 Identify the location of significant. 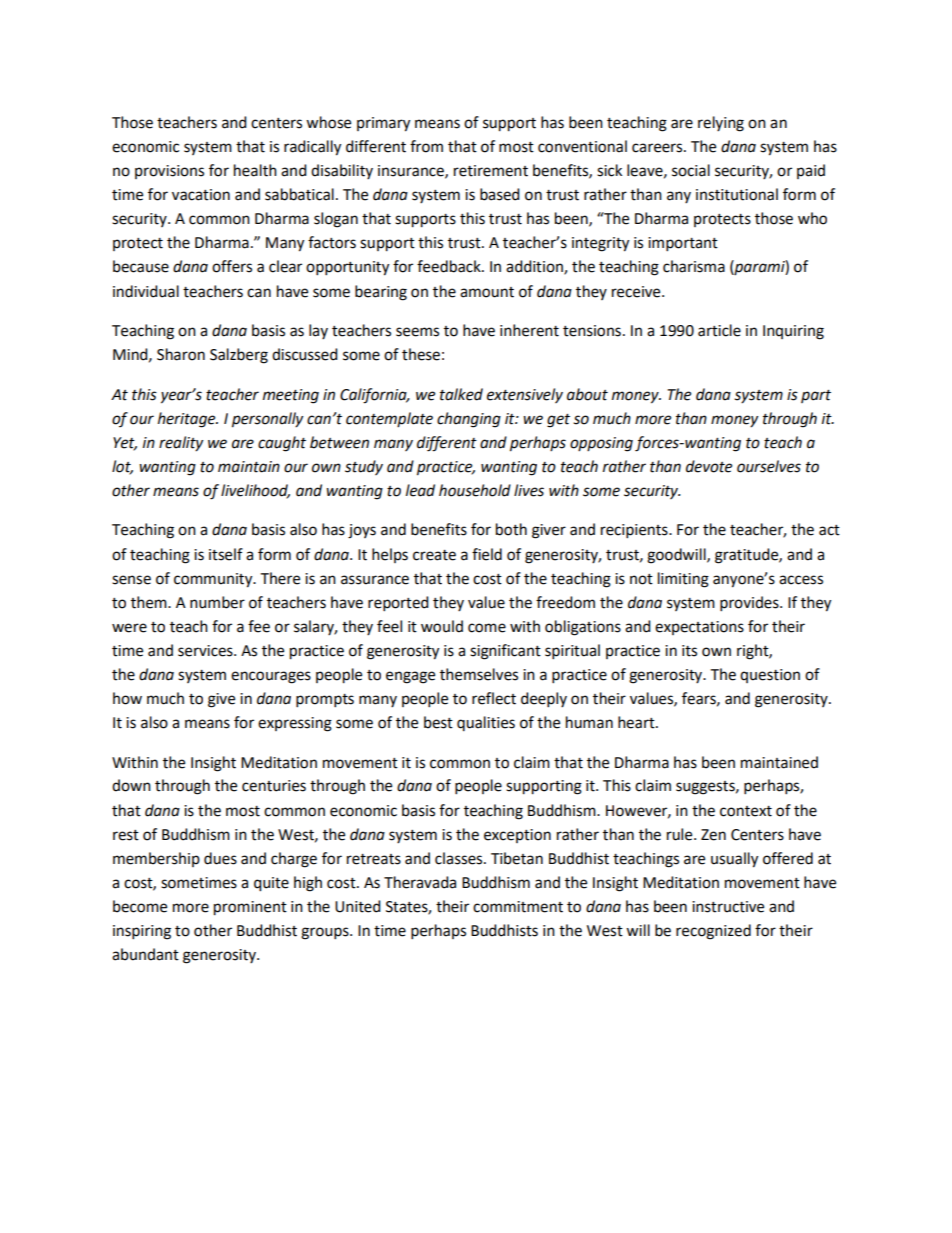
(505, 652).
